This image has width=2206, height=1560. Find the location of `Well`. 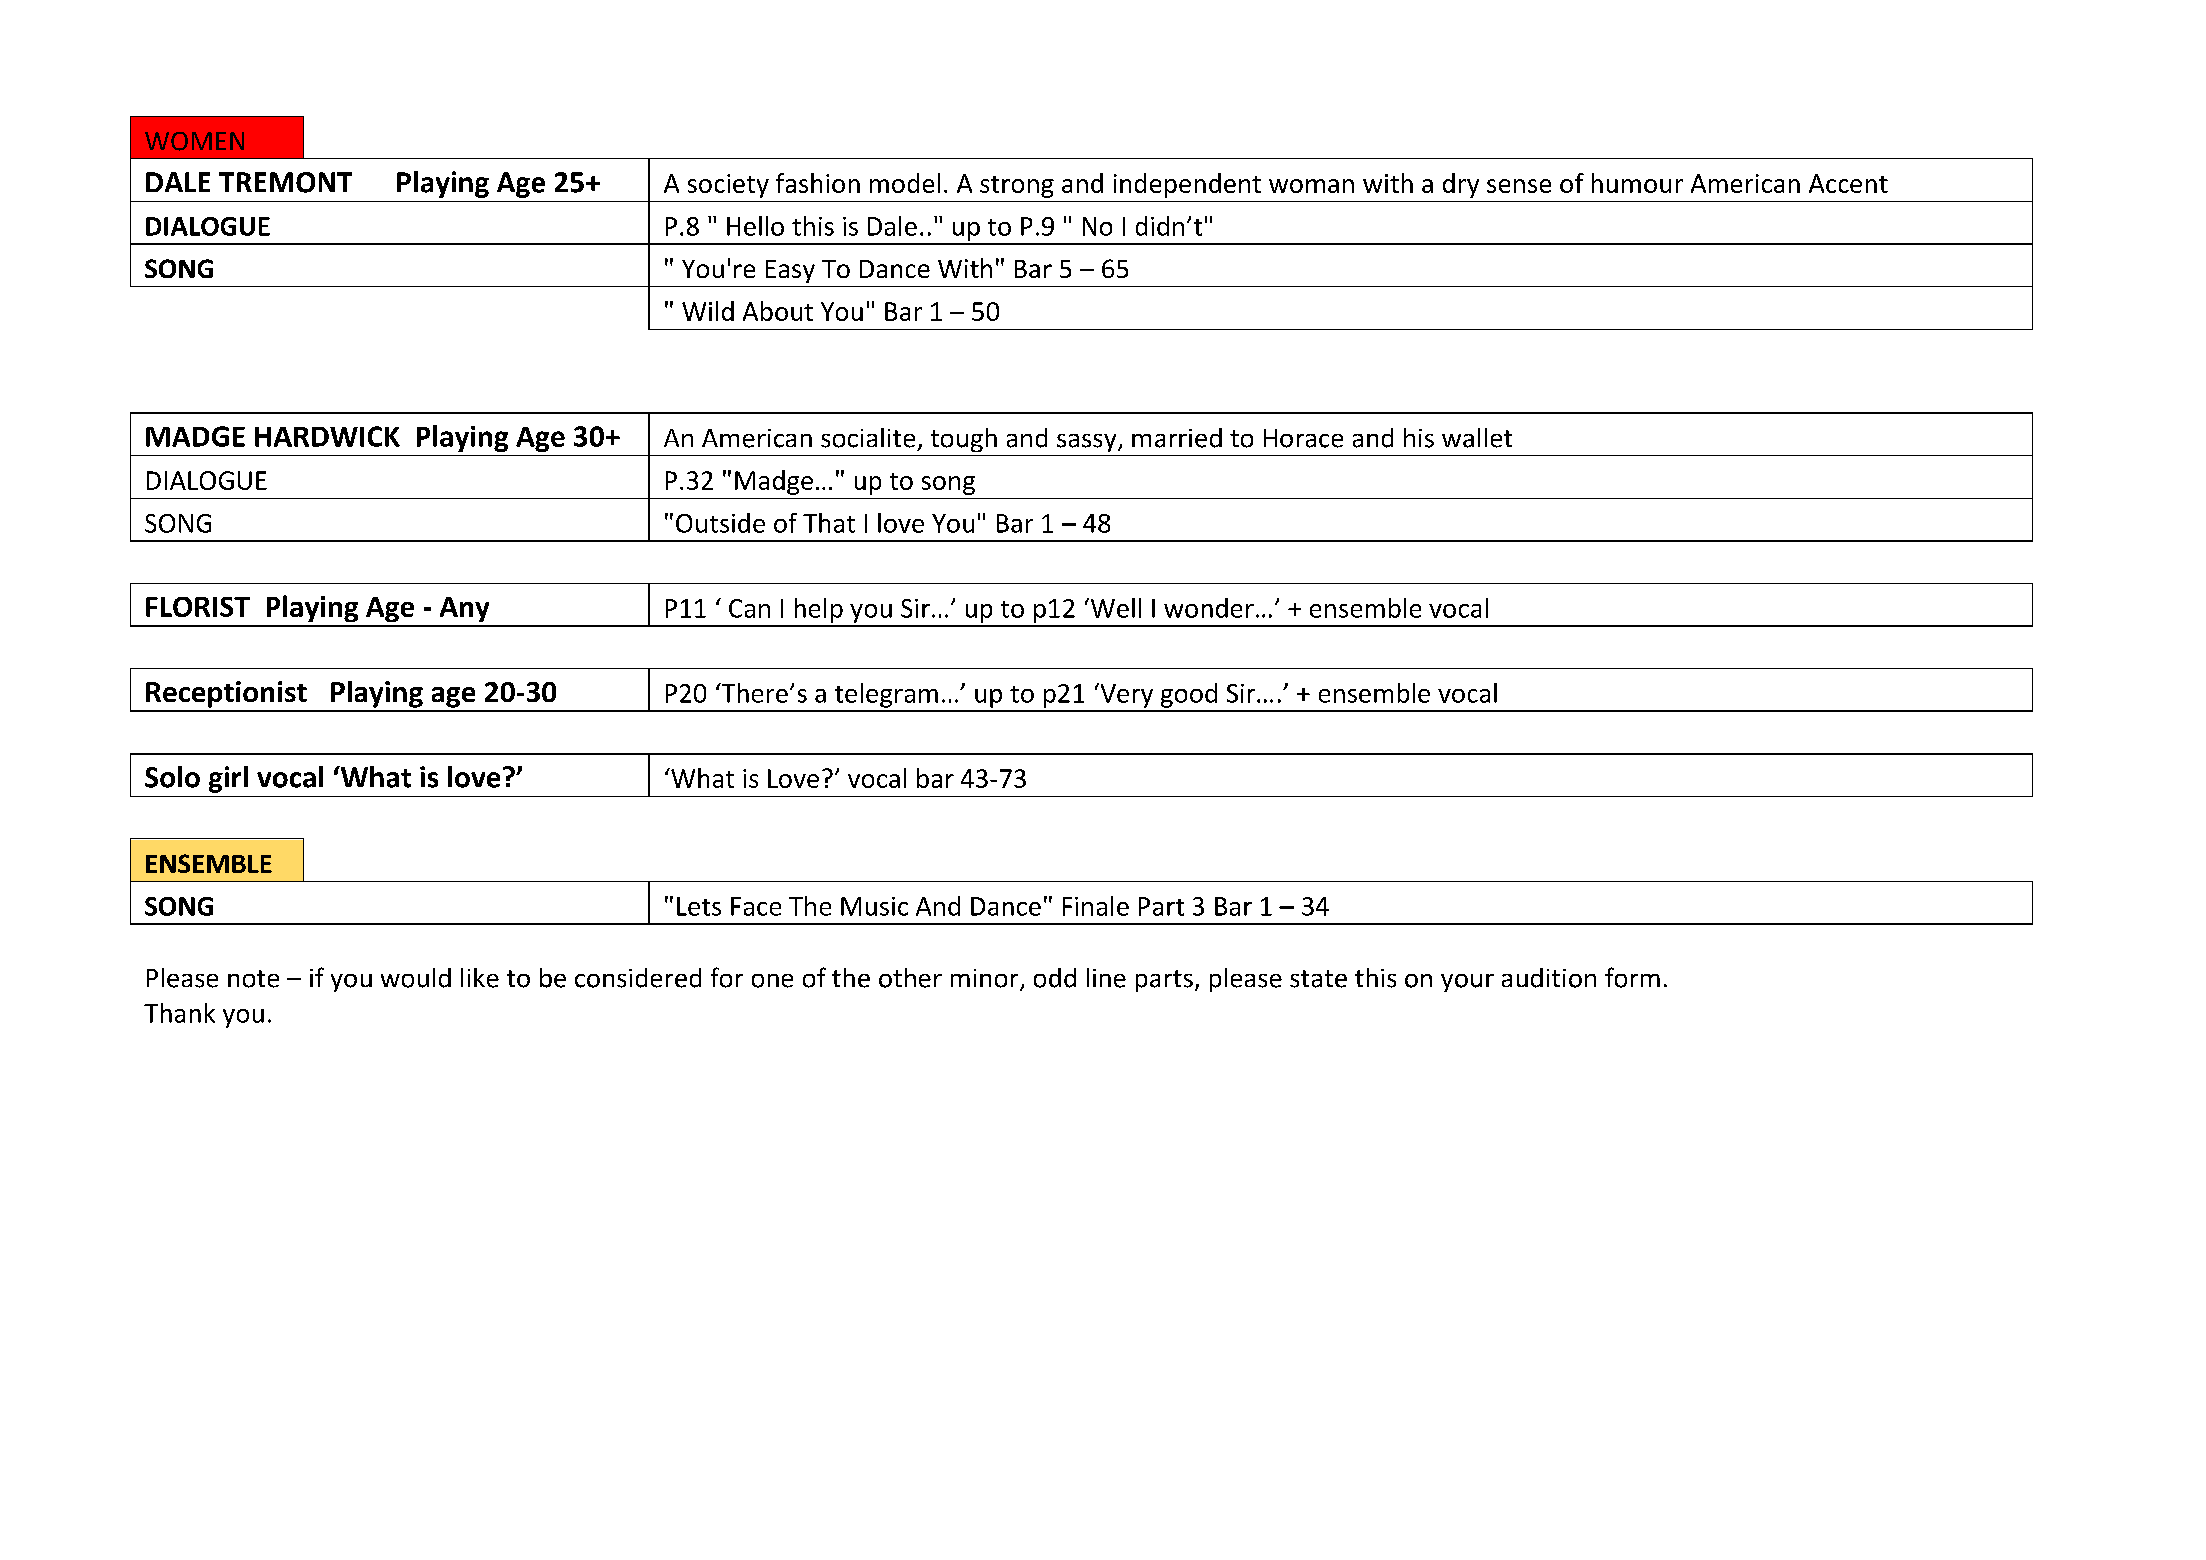

Well is located at coordinates (1114, 608).
